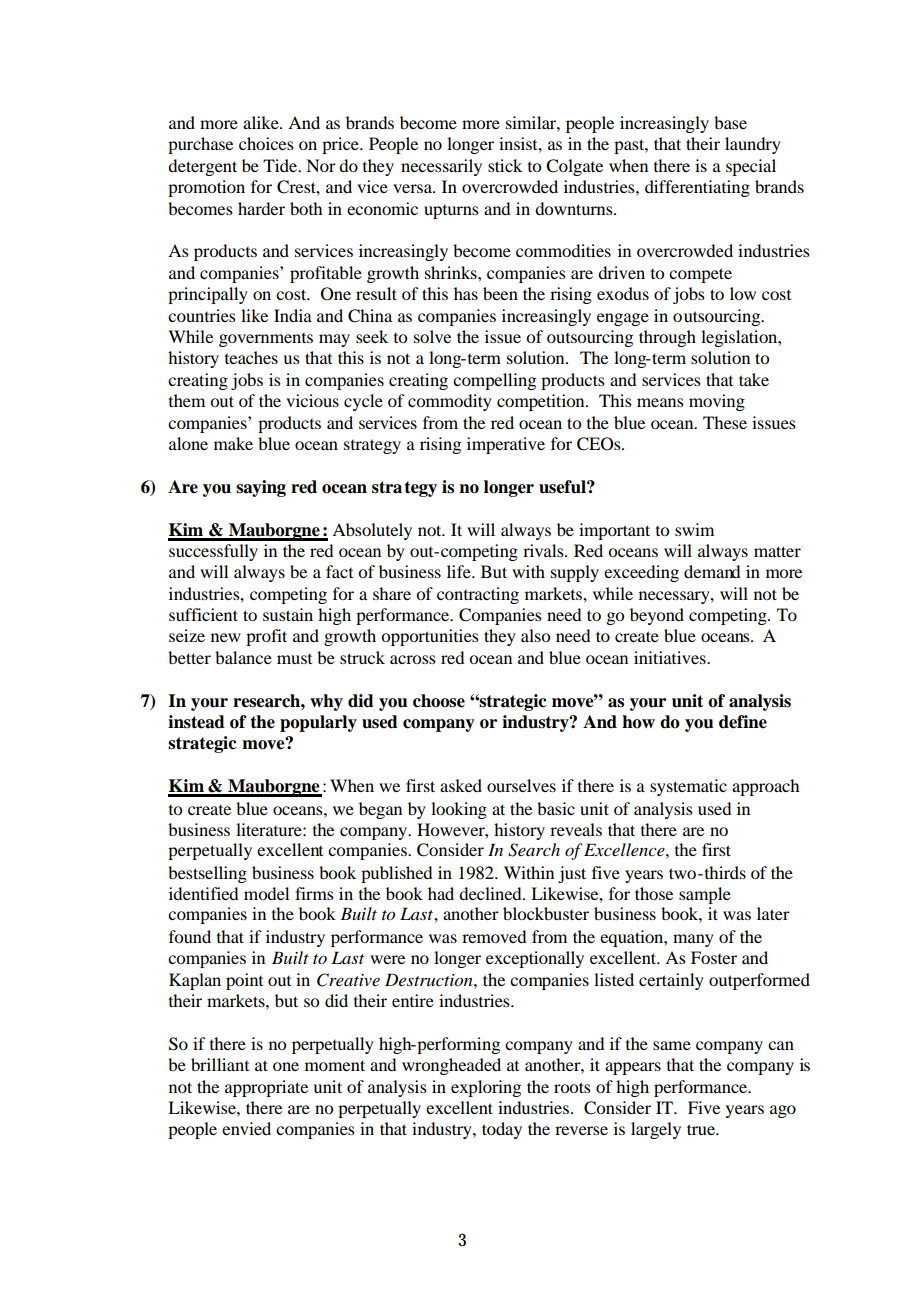 The image size is (924, 1307). What do you see at coordinates (288, 614) in the page?
I see `sustain` at bounding box center [288, 614].
